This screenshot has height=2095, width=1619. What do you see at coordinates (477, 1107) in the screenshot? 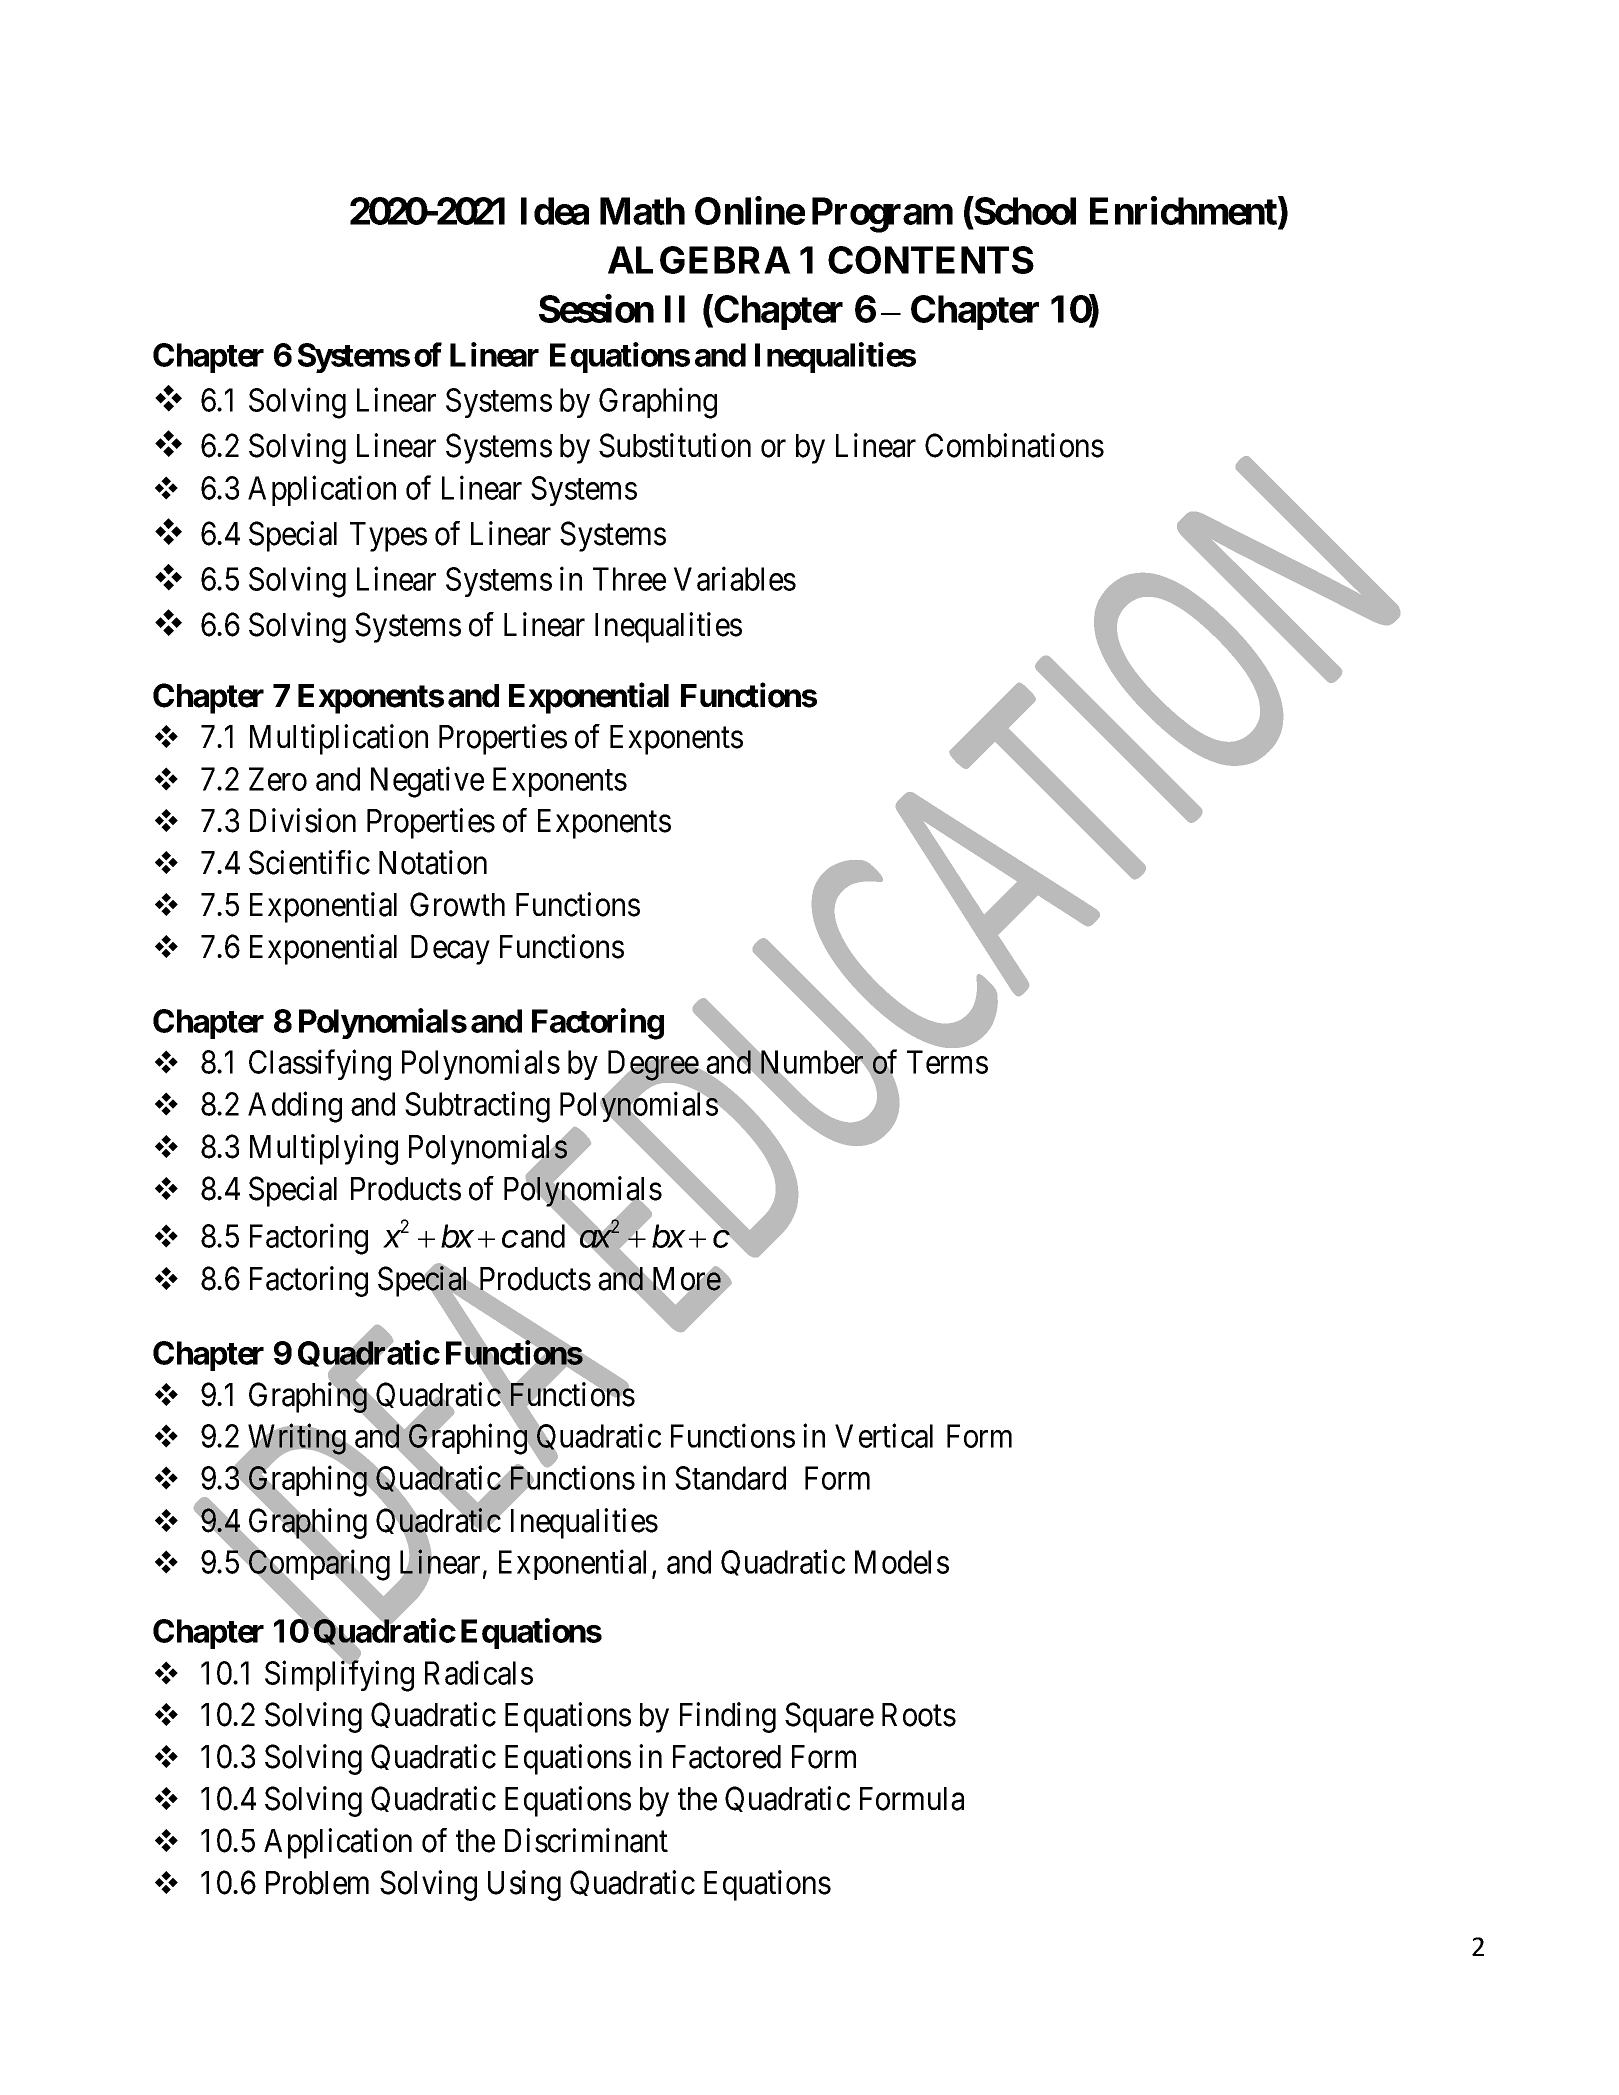
I see `Subtracting` at bounding box center [477, 1107].
